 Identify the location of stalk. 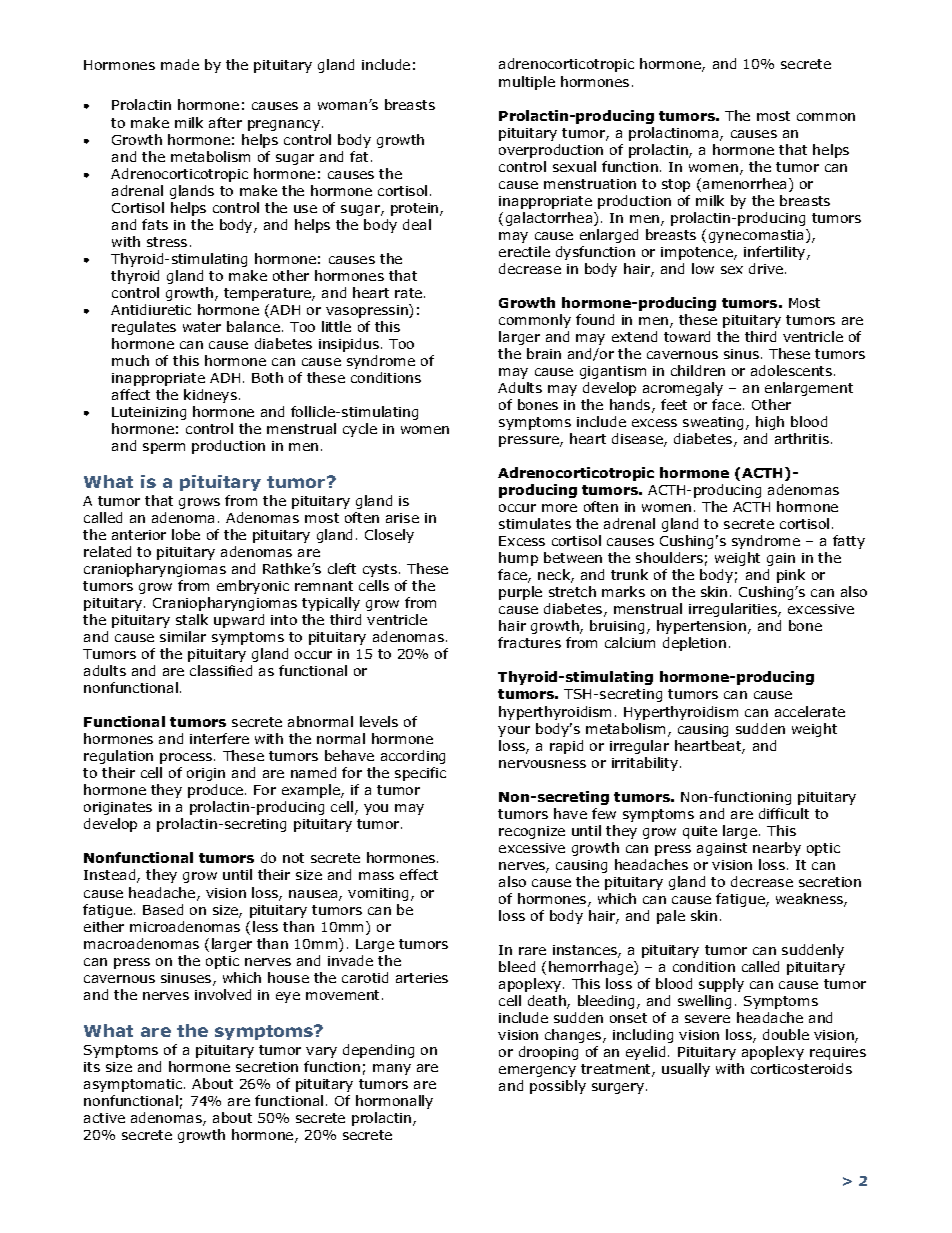
(192, 619).
